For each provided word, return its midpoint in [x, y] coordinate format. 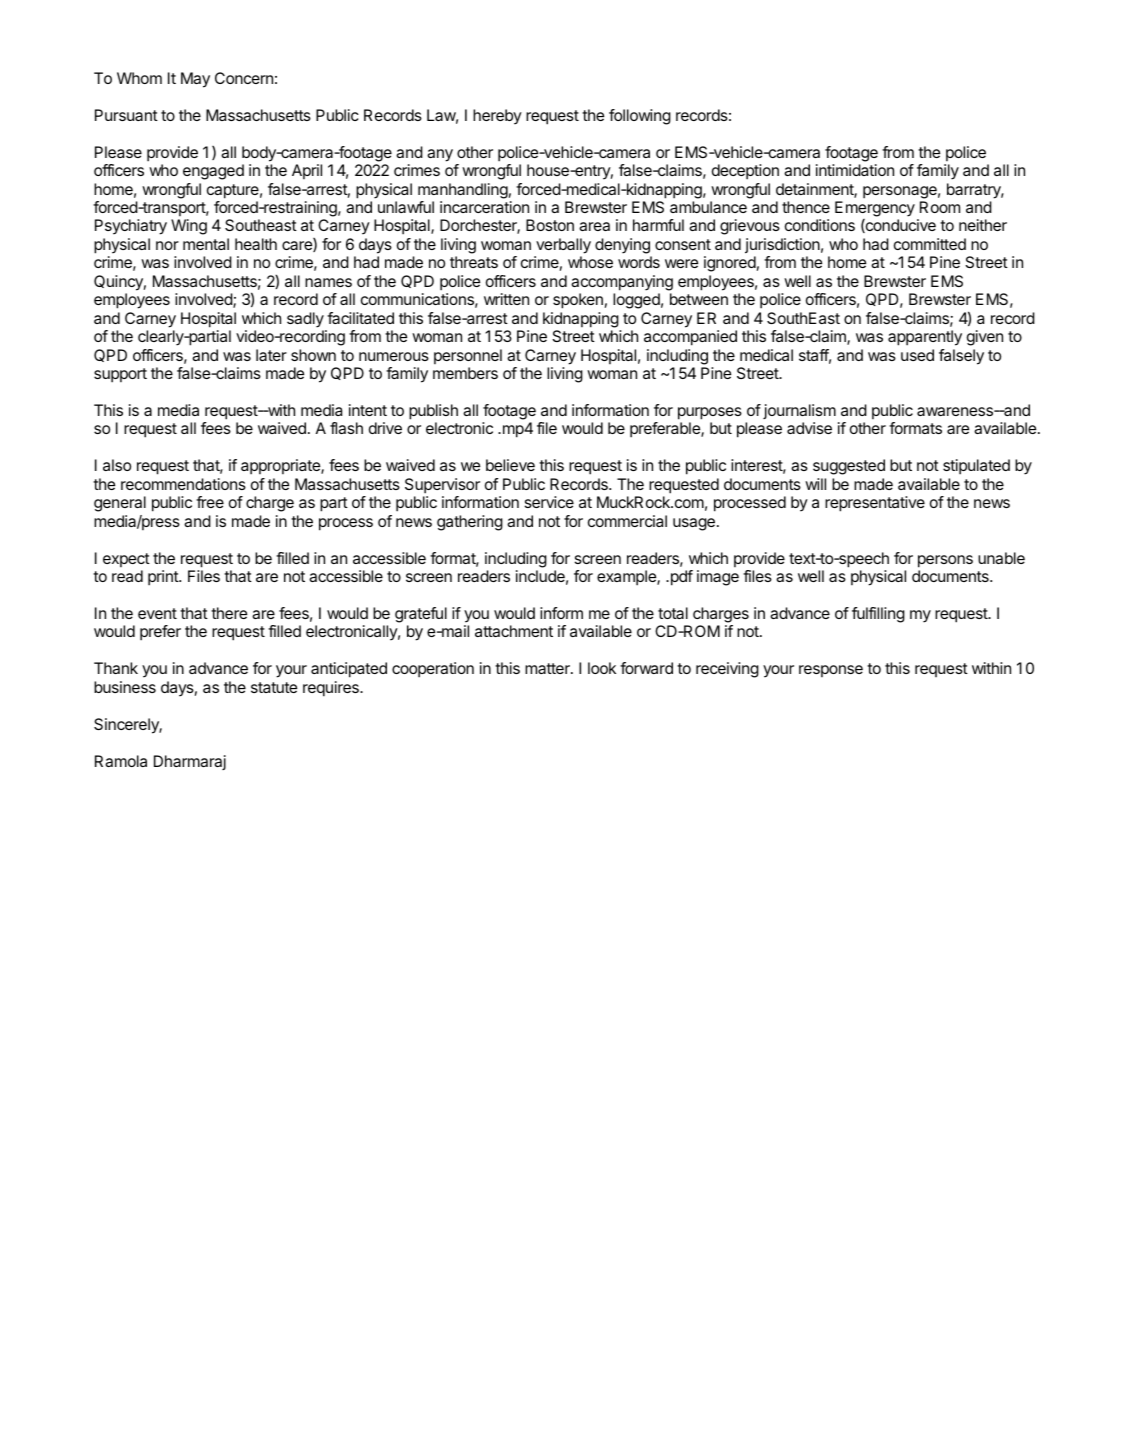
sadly [305, 320]
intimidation [855, 170]
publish [433, 412]
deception [745, 172]
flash [346, 428]
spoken [578, 301]
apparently [925, 338]
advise [809, 428]
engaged [213, 172]
